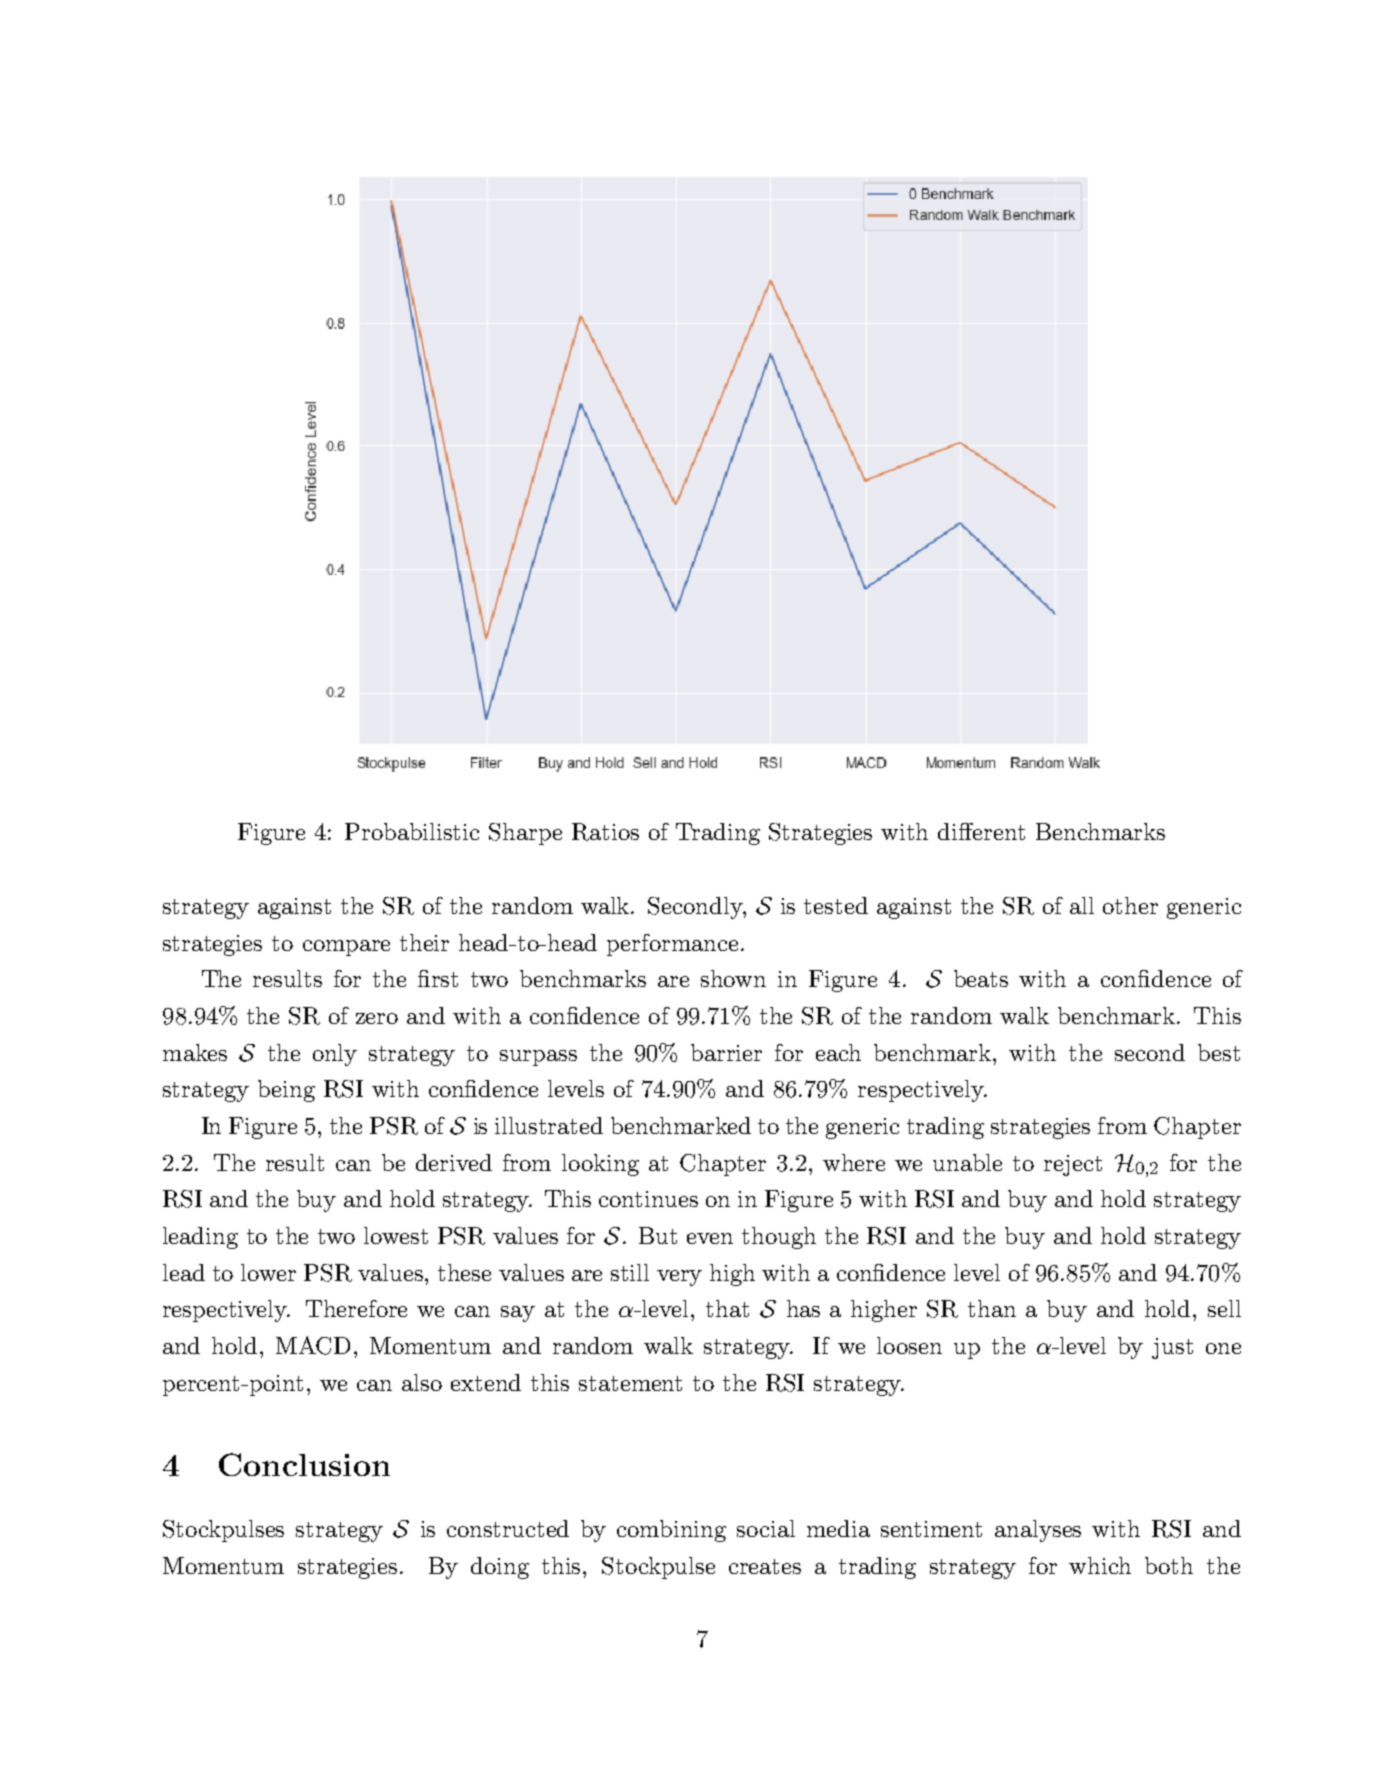 This page has height=1786, width=1380. What do you see at coordinates (605, 832) in the page?
I see `Ratios` at bounding box center [605, 832].
